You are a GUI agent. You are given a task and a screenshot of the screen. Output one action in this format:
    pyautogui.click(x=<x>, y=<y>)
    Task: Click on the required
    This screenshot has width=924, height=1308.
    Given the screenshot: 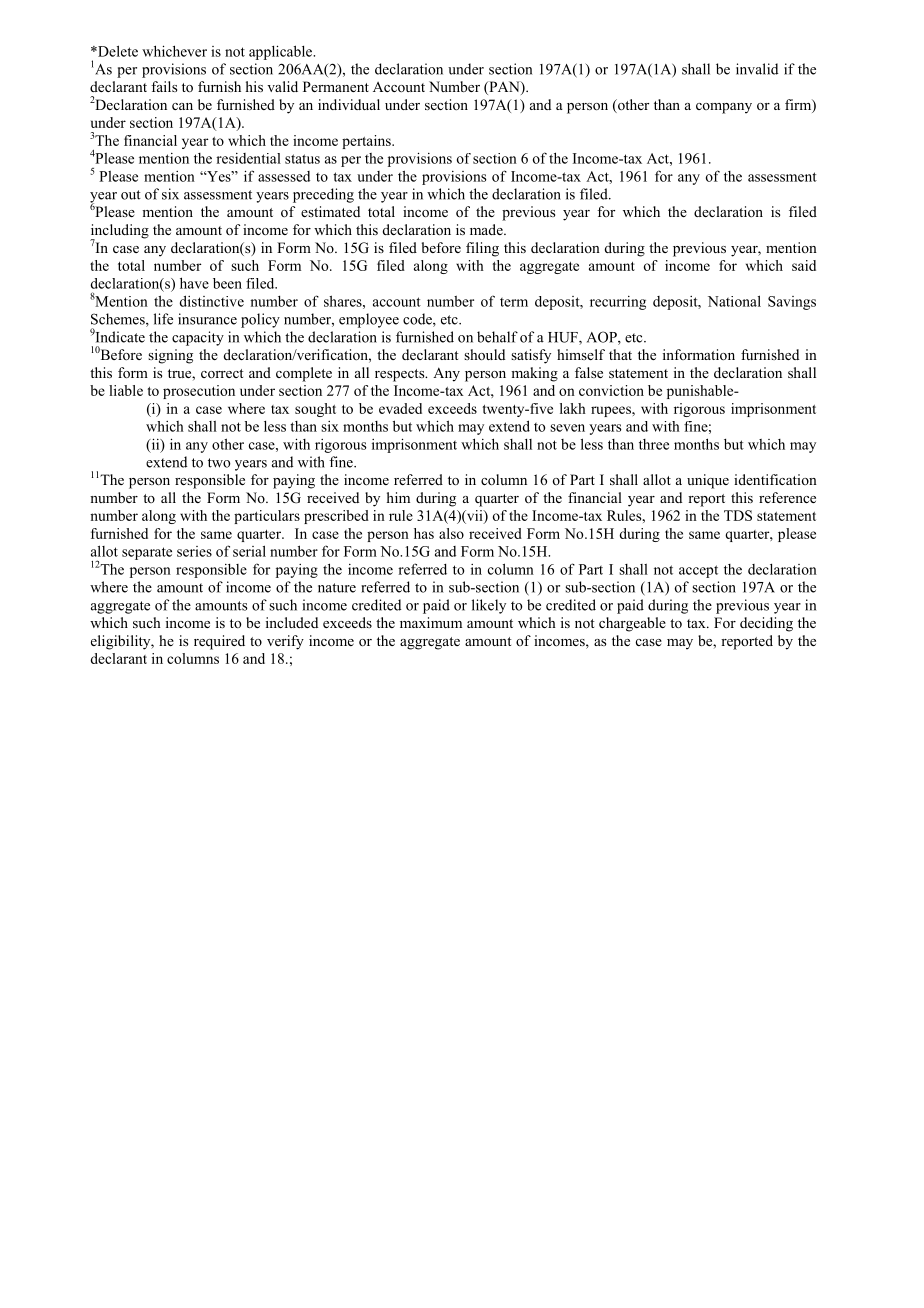 What is the action you would take?
    pyautogui.click(x=219, y=642)
